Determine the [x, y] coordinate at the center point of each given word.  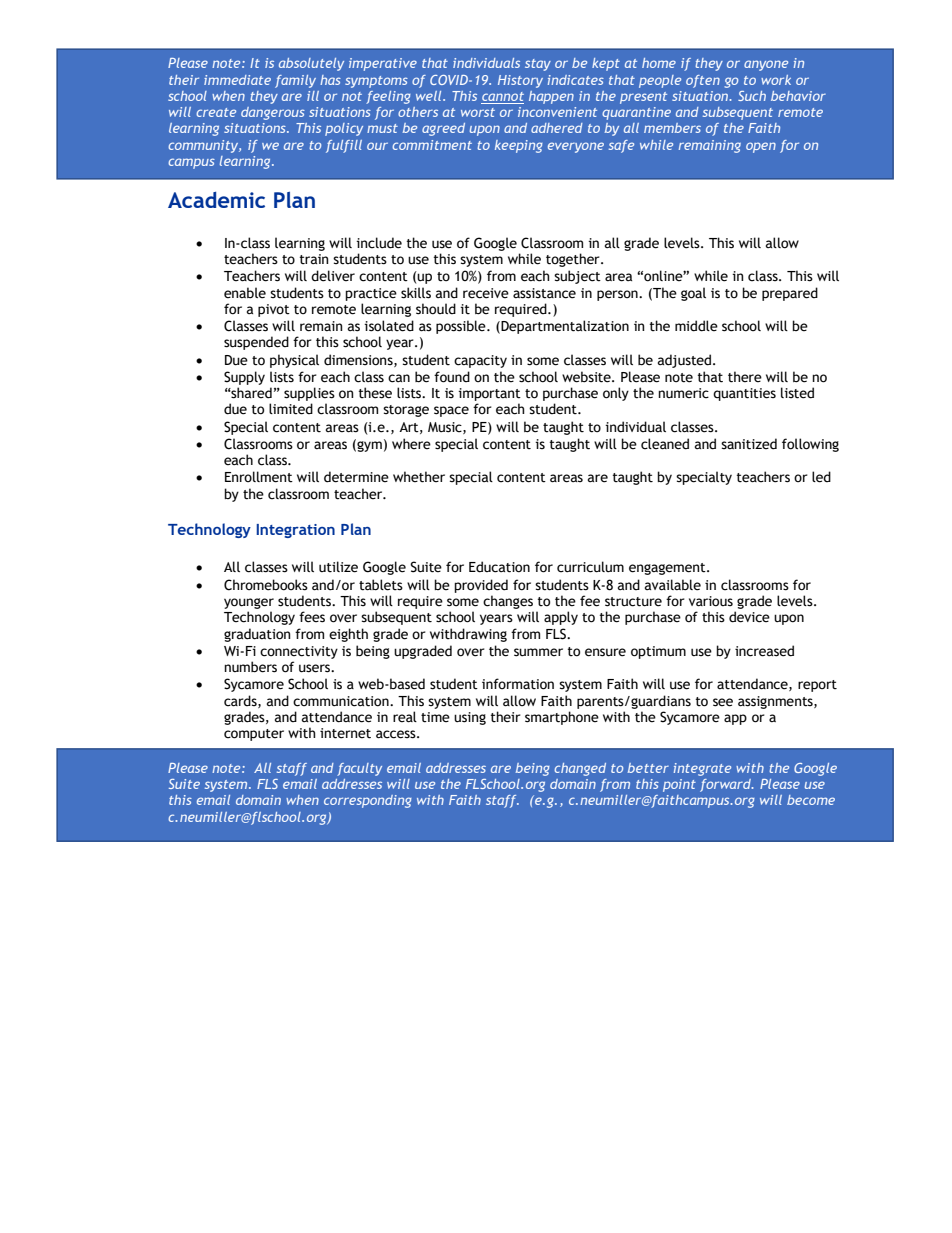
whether [419, 477]
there [745, 377]
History [520, 81]
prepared [790, 294]
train [314, 259]
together [574, 260]
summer [538, 652]
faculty [359, 769]
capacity [480, 361]
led [821, 477]
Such [752, 96]
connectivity [299, 652]
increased [764, 651]
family [295, 81]
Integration [295, 531]
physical [294, 361]
